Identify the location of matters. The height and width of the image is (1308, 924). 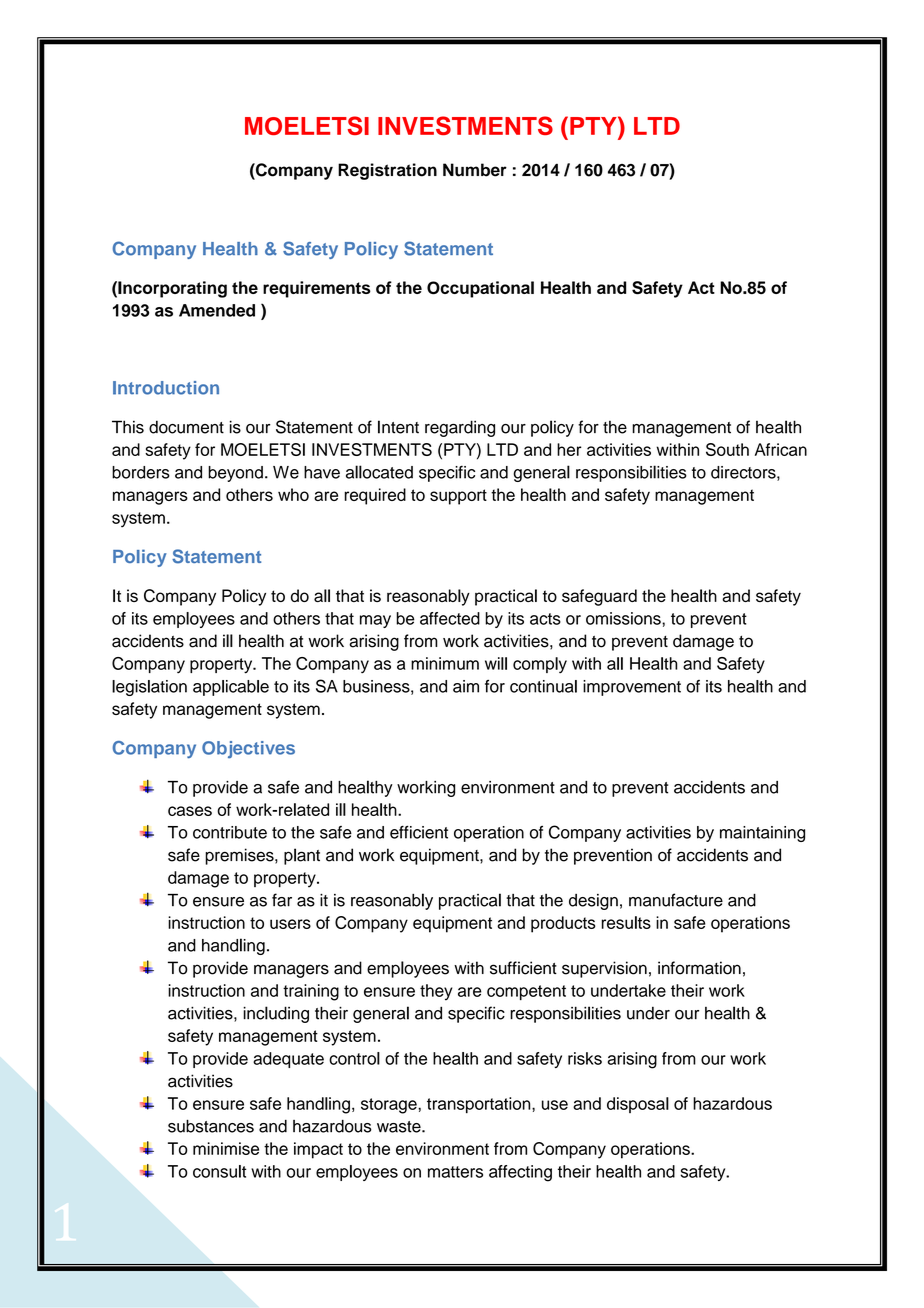
(455, 1172).
